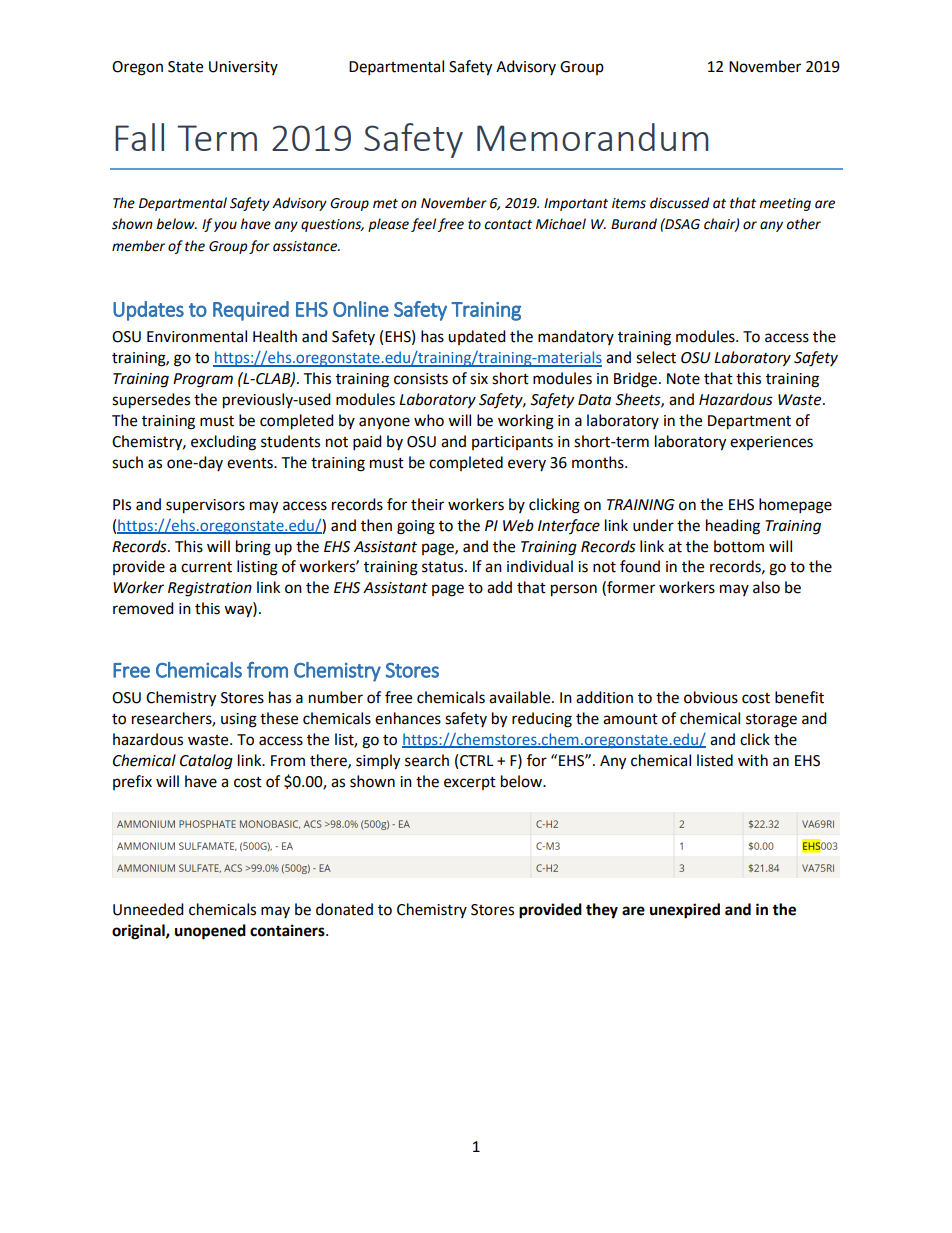 This image has width=952, height=1233. What do you see at coordinates (679, 203) in the image?
I see `discussed` at bounding box center [679, 203].
